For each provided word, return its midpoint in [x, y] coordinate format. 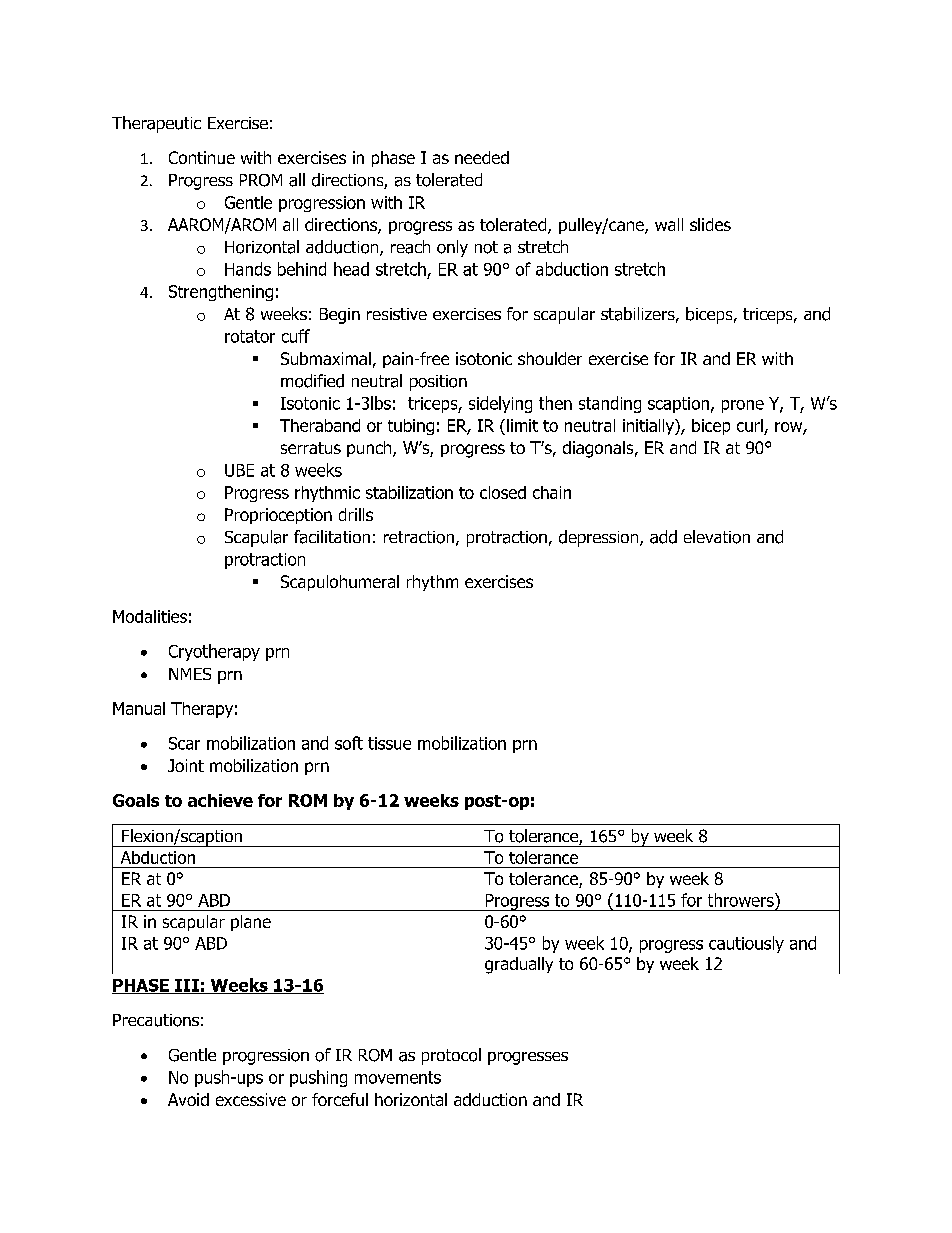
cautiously [746, 944]
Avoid [188, 1099]
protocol [451, 1056]
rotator [250, 336]
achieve [220, 800]
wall [669, 224]
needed [482, 157]
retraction [419, 537]
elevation [717, 537]
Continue [202, 157]
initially [649, 427]
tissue [389, 743]
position [438, 383]
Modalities [150, 616]
